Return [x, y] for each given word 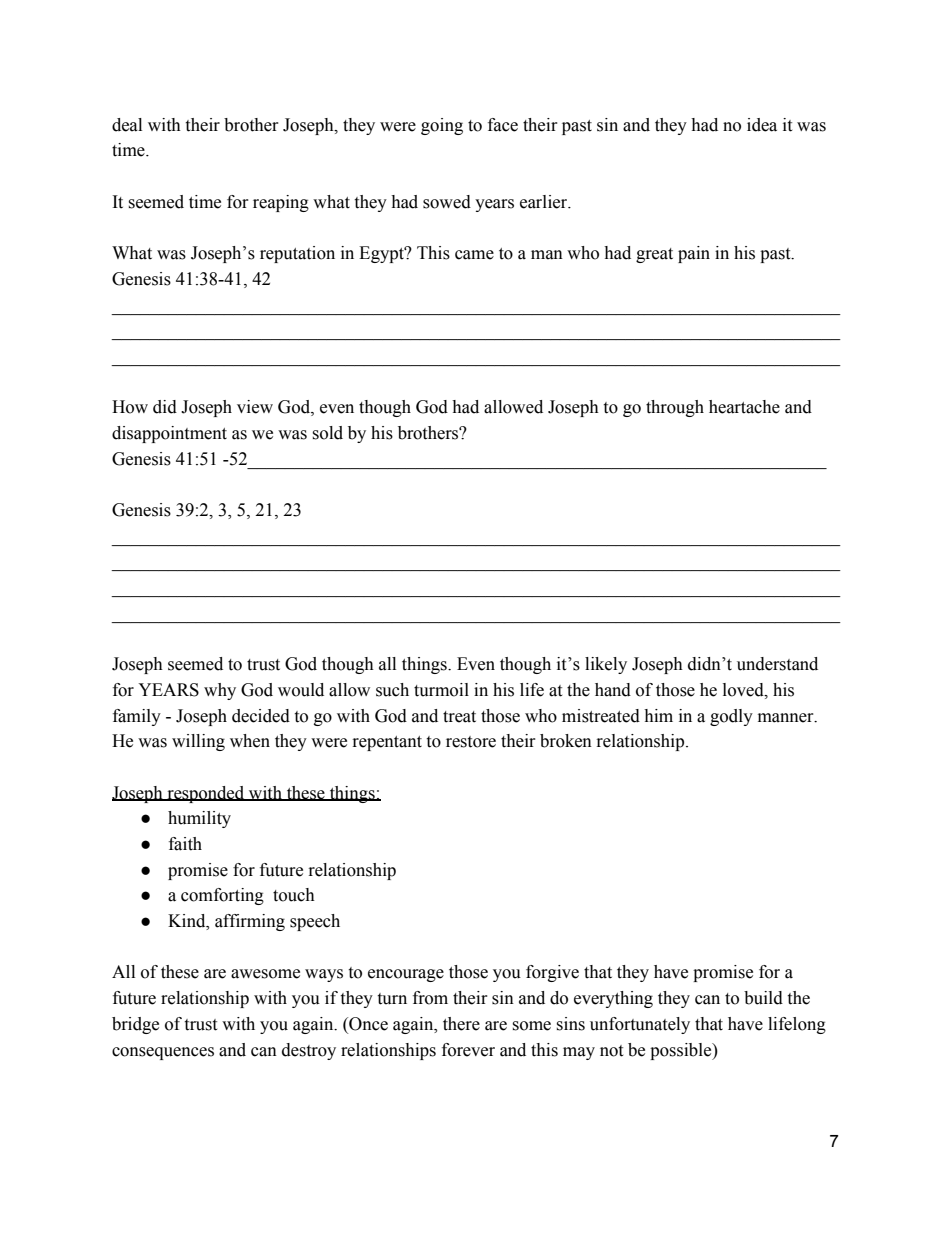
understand [777, 664]
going [442, 126]
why [220, 691]
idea [762, 125]
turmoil [441, 690]
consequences [163, 1053]
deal [127, 125]
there [461, 1024]
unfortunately [640, 1025]
